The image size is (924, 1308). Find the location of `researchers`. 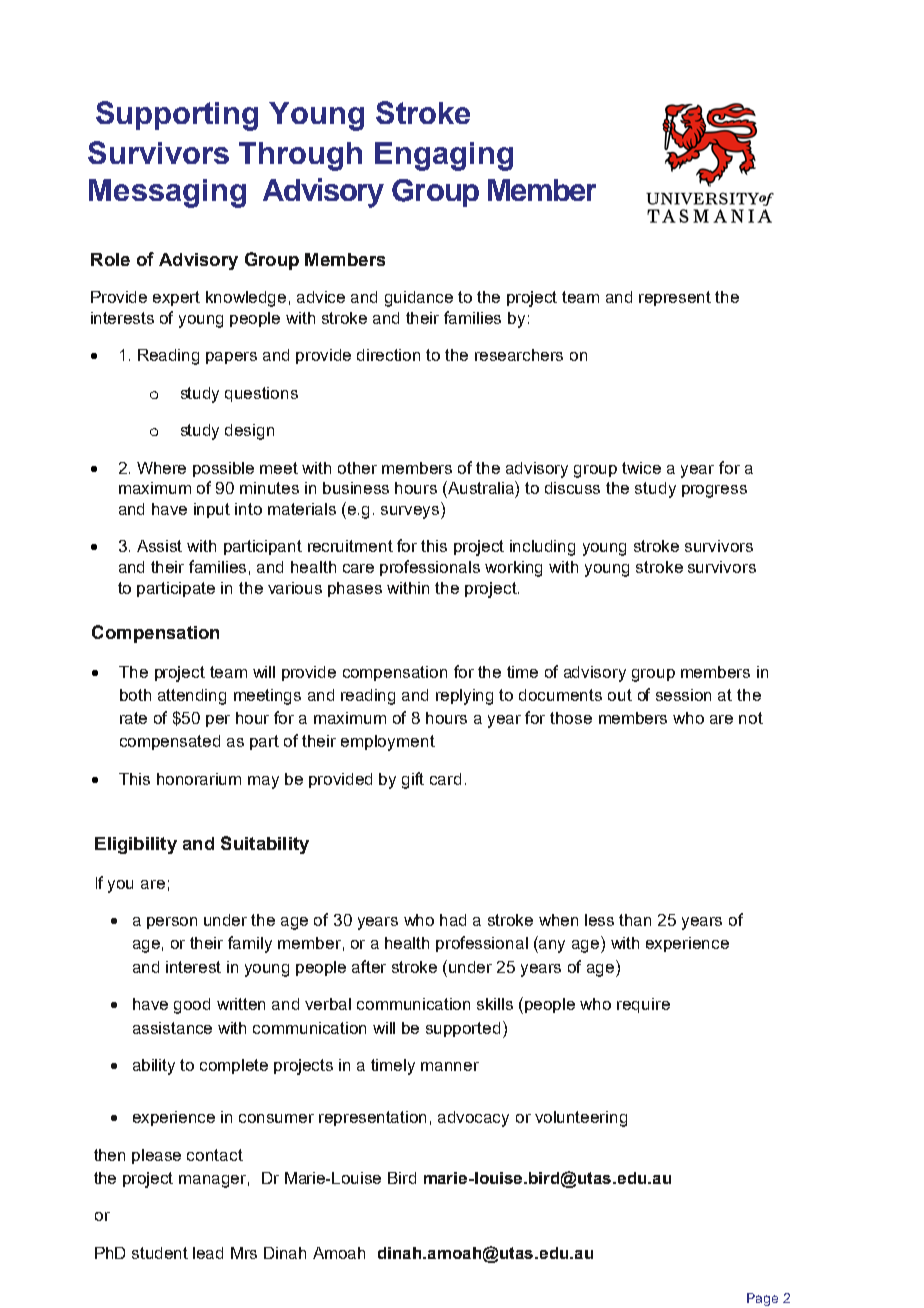

researchers is located at coordinates (519, 355).
